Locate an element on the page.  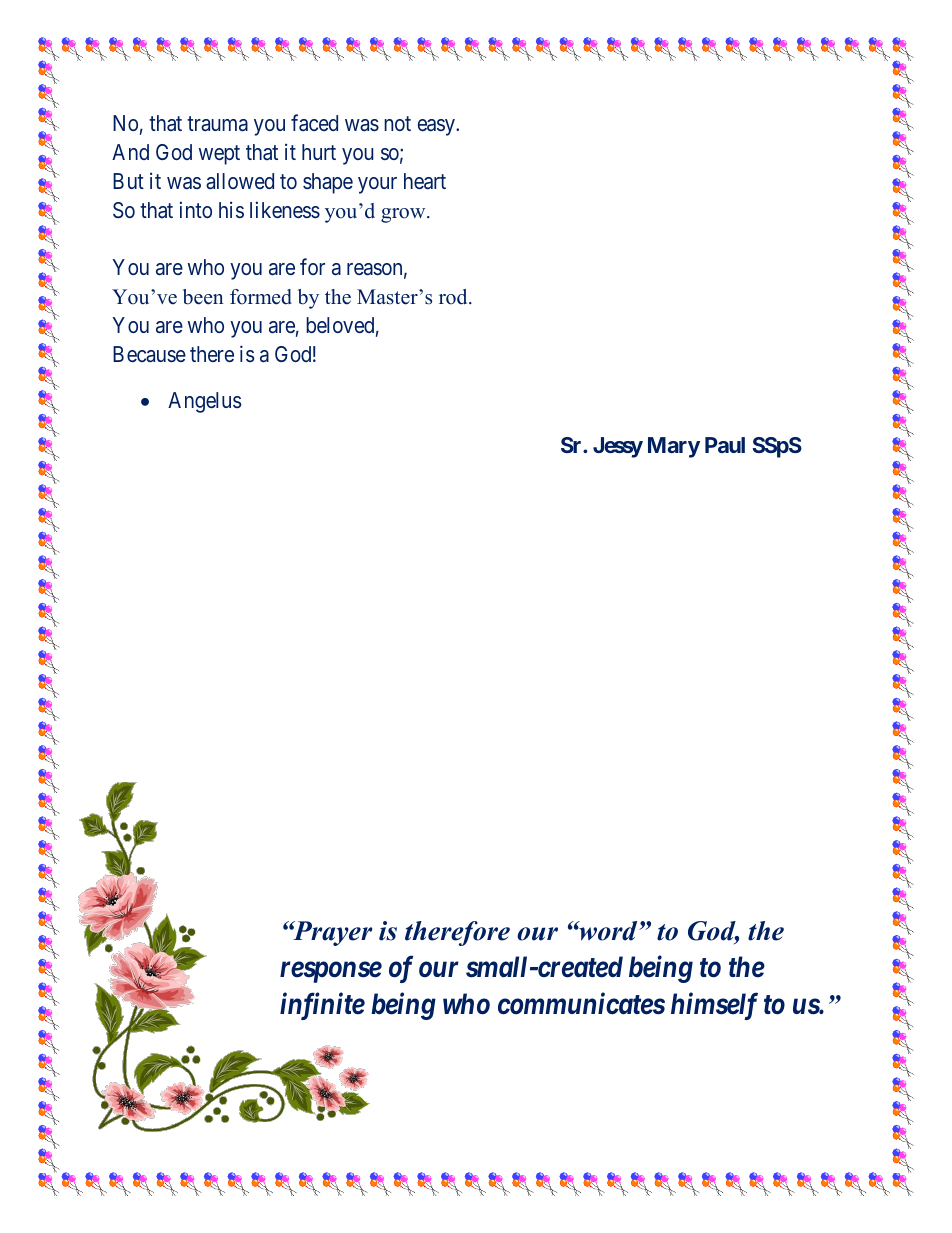
wept is located at coordinates (219, 155).
